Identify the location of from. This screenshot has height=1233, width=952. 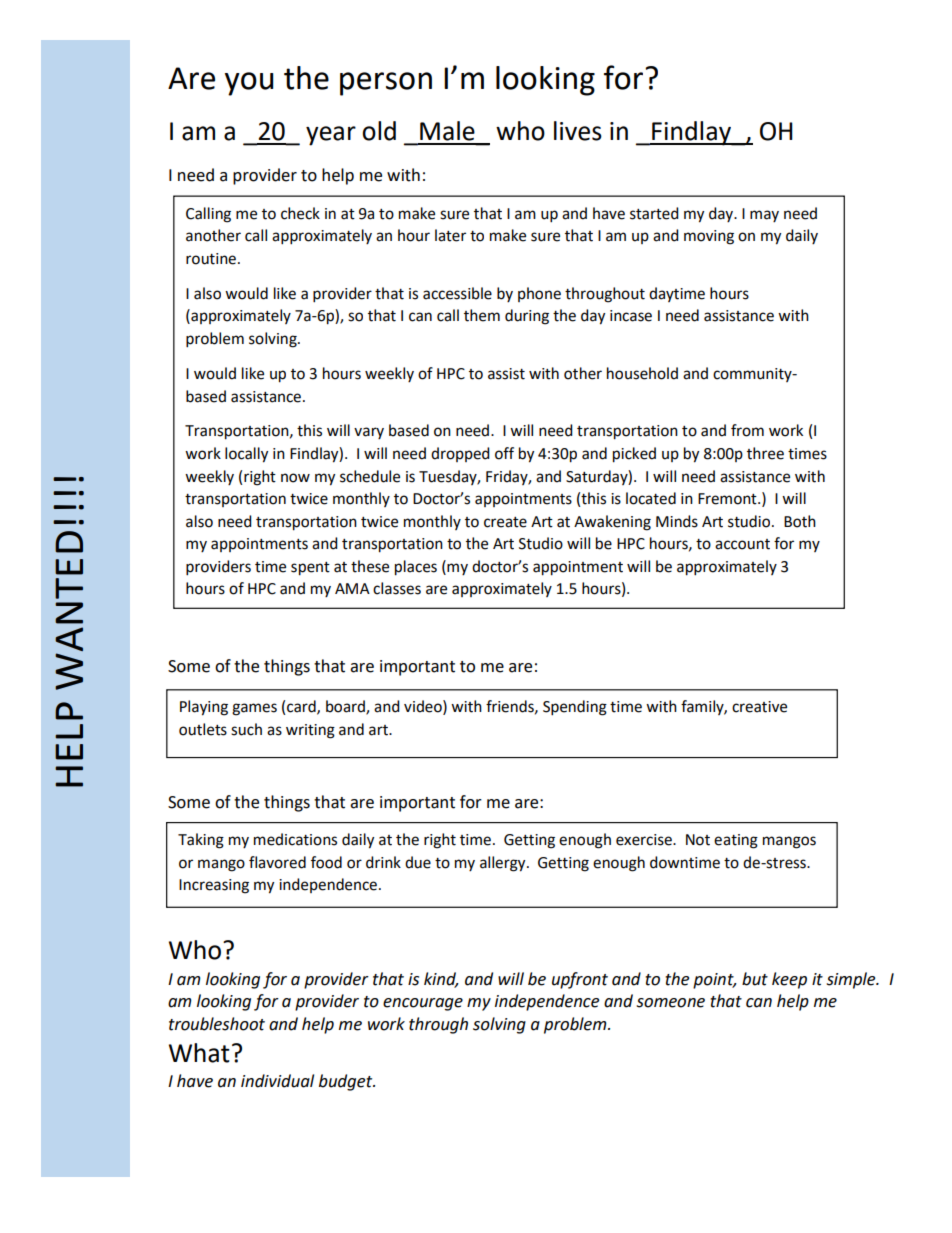
(747, 430).
